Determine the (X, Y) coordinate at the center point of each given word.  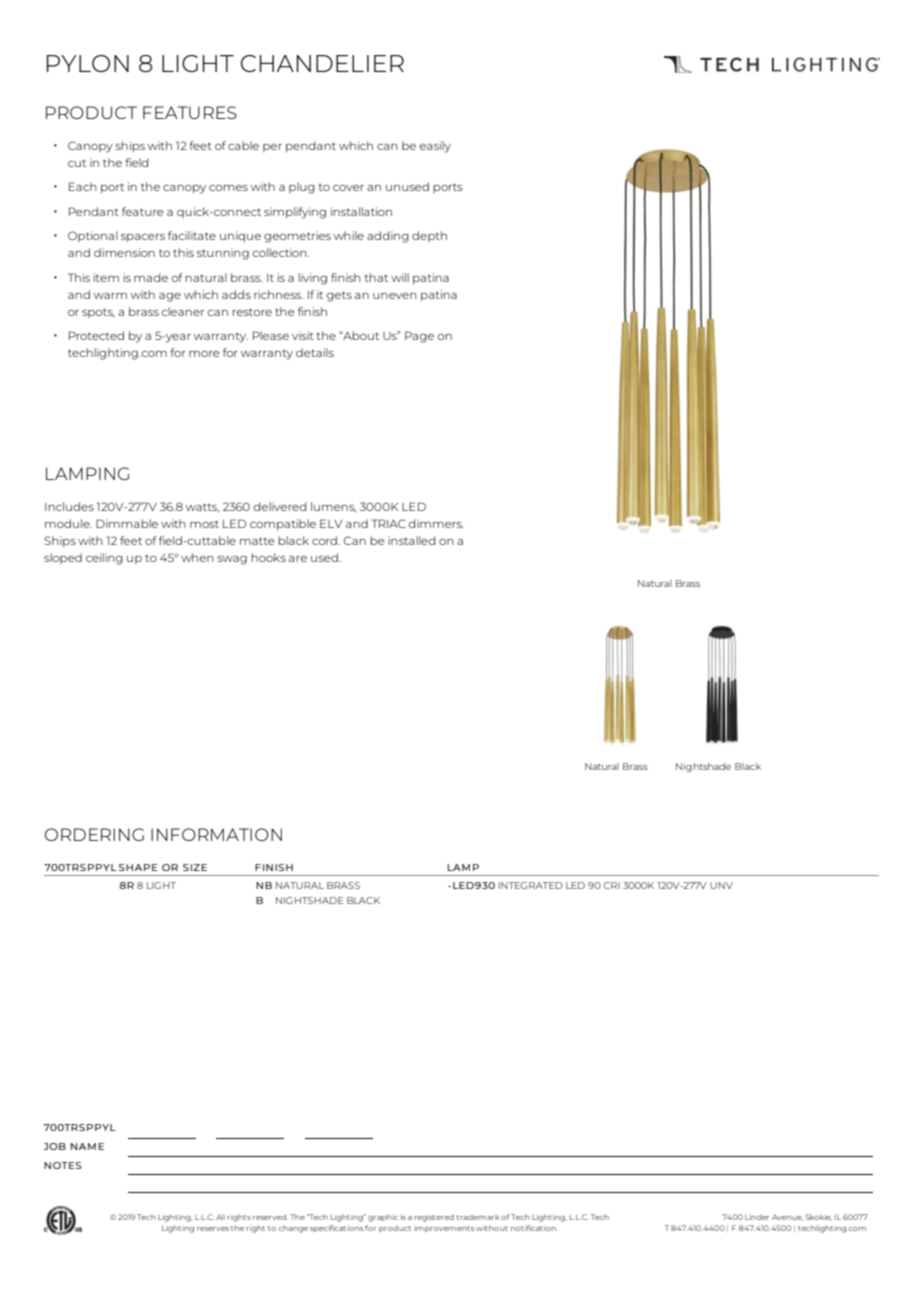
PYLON (88, 63)
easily (435, 147)
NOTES (63, 1165)
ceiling (104, 559)
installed (411, 540)
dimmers (436, 523)
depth (429, 236)
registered (434, 1218)
